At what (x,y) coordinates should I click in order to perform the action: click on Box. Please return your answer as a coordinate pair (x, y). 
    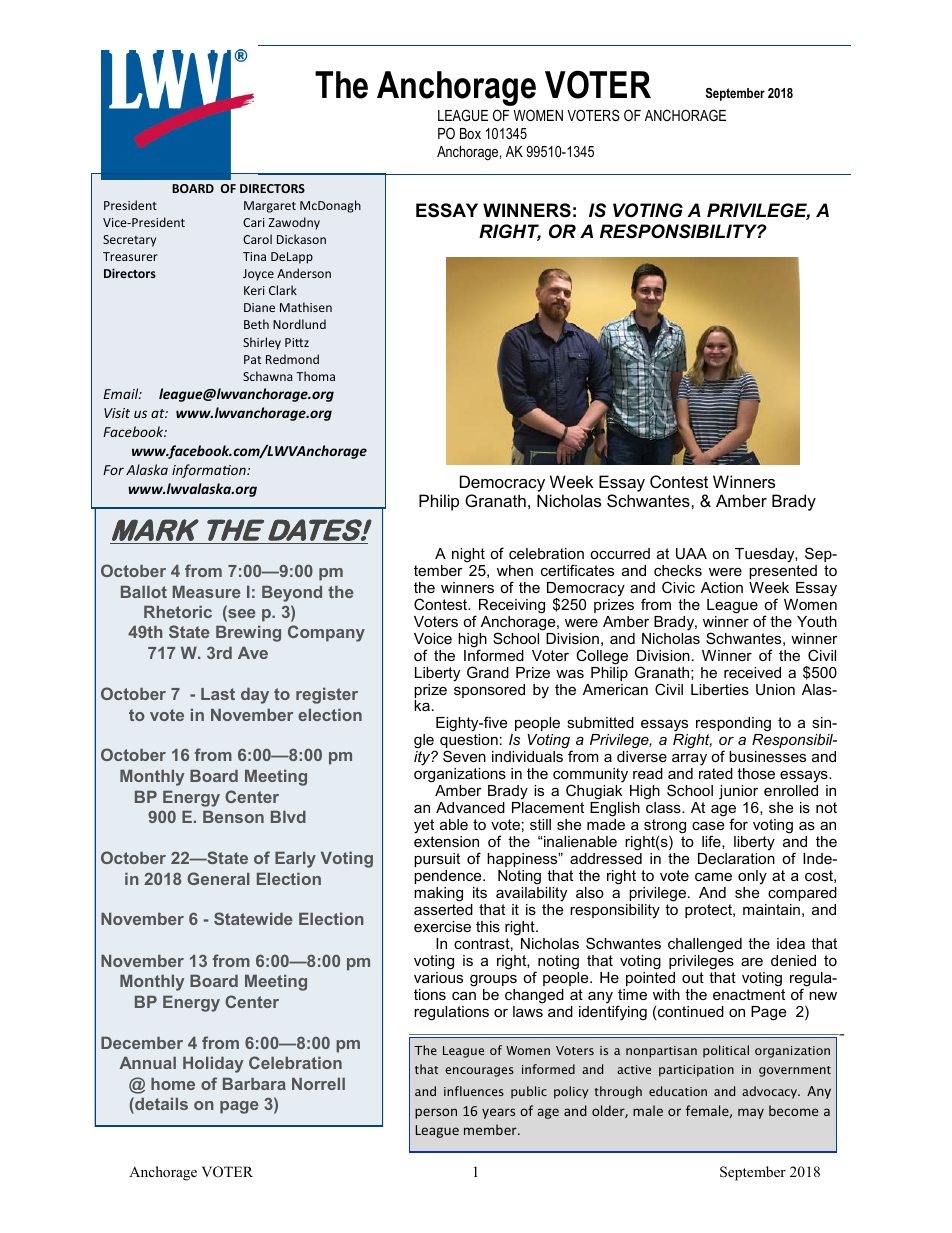
    Looking at the image, I should click on (470, 133).
